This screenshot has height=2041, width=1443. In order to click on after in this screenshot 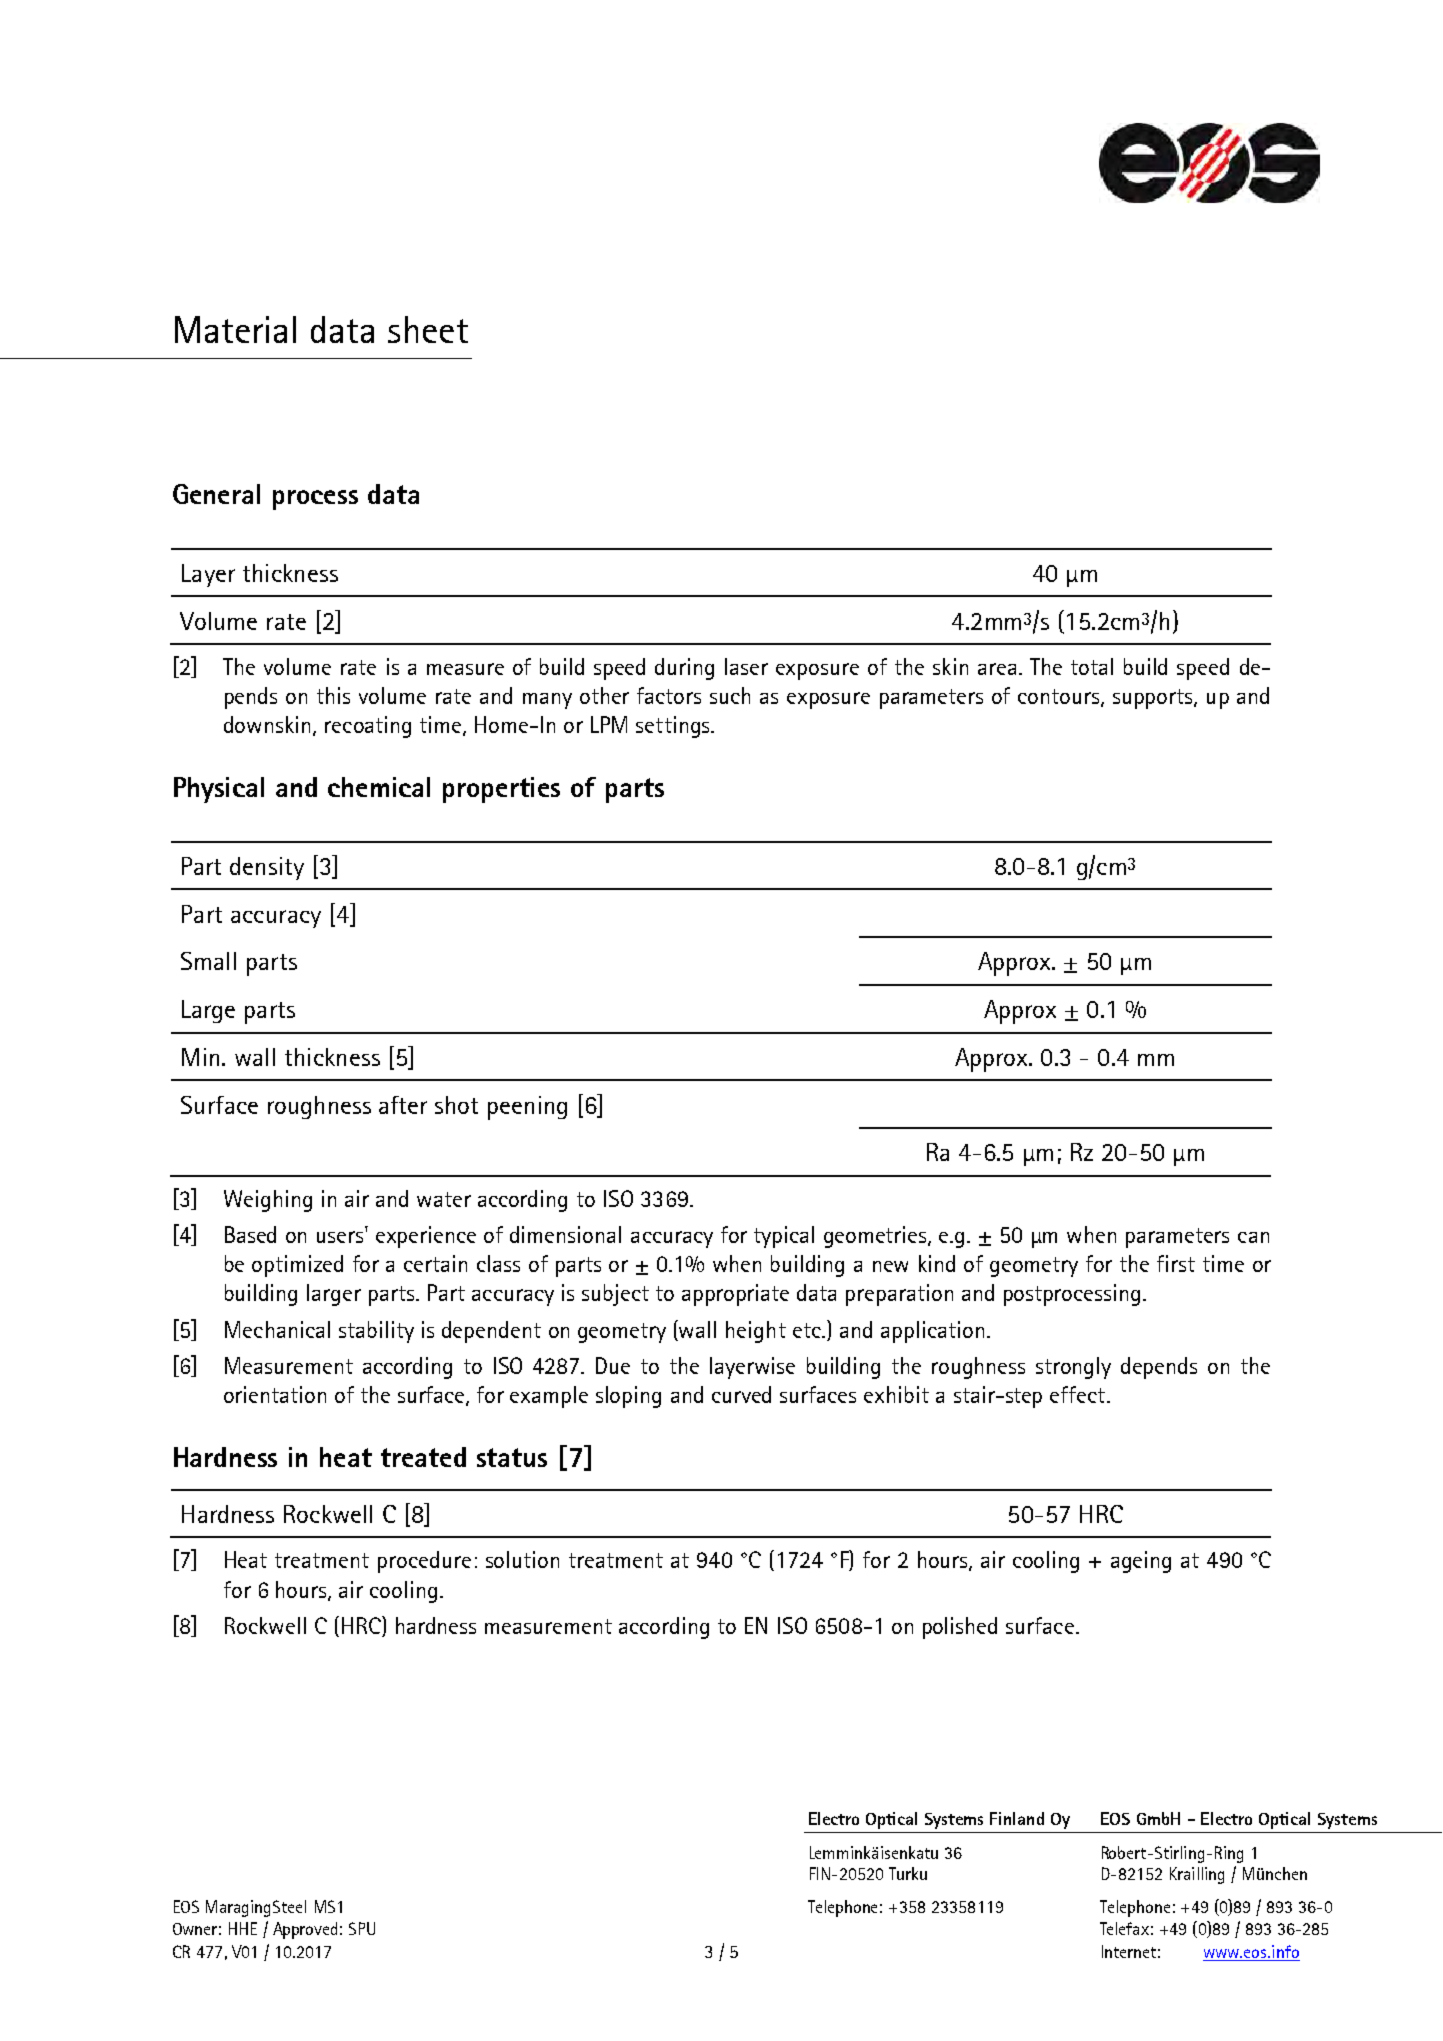, I will do `click(403, 1105)`.
